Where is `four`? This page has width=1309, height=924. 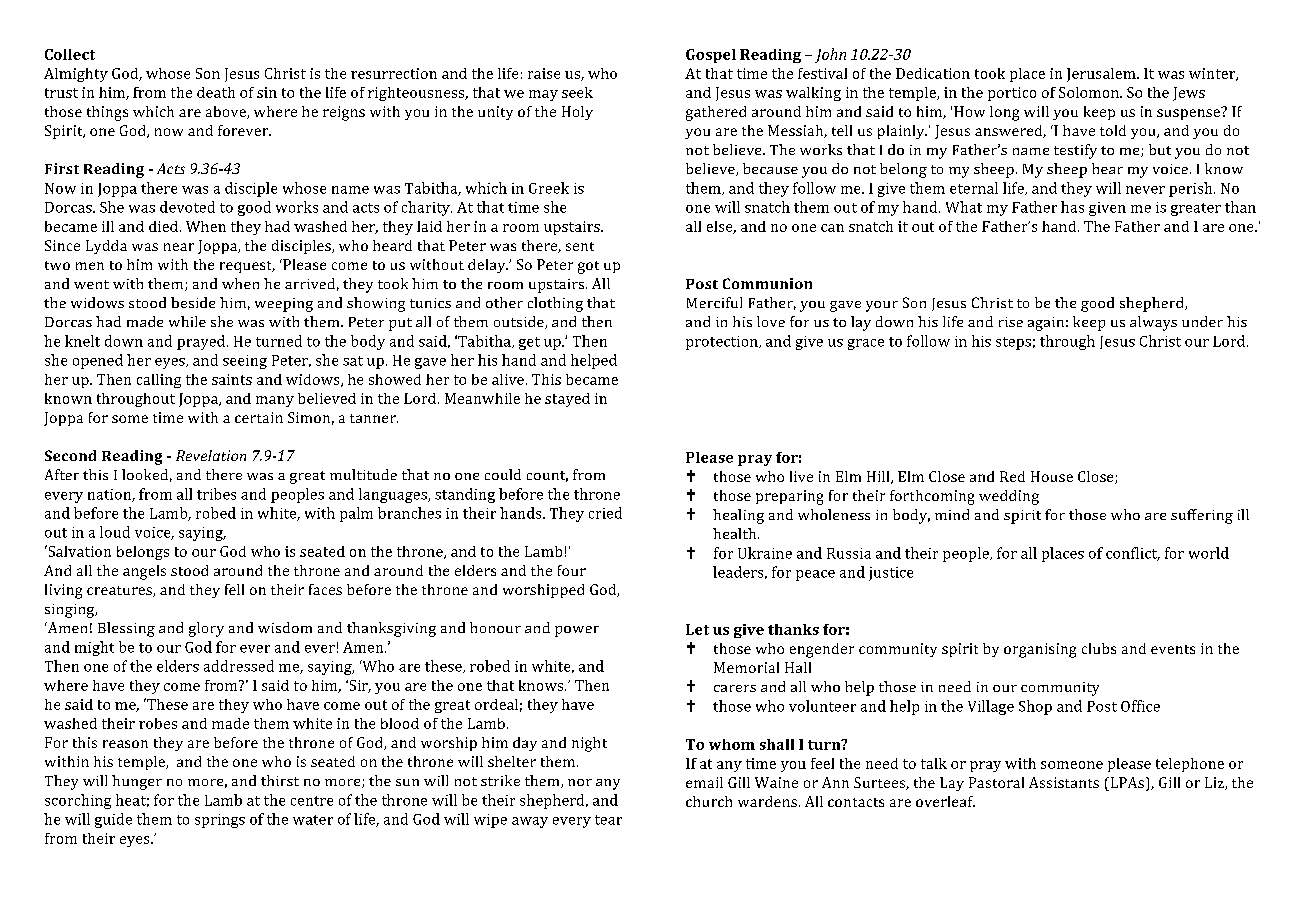
four is located at coordinates (572, 570).
